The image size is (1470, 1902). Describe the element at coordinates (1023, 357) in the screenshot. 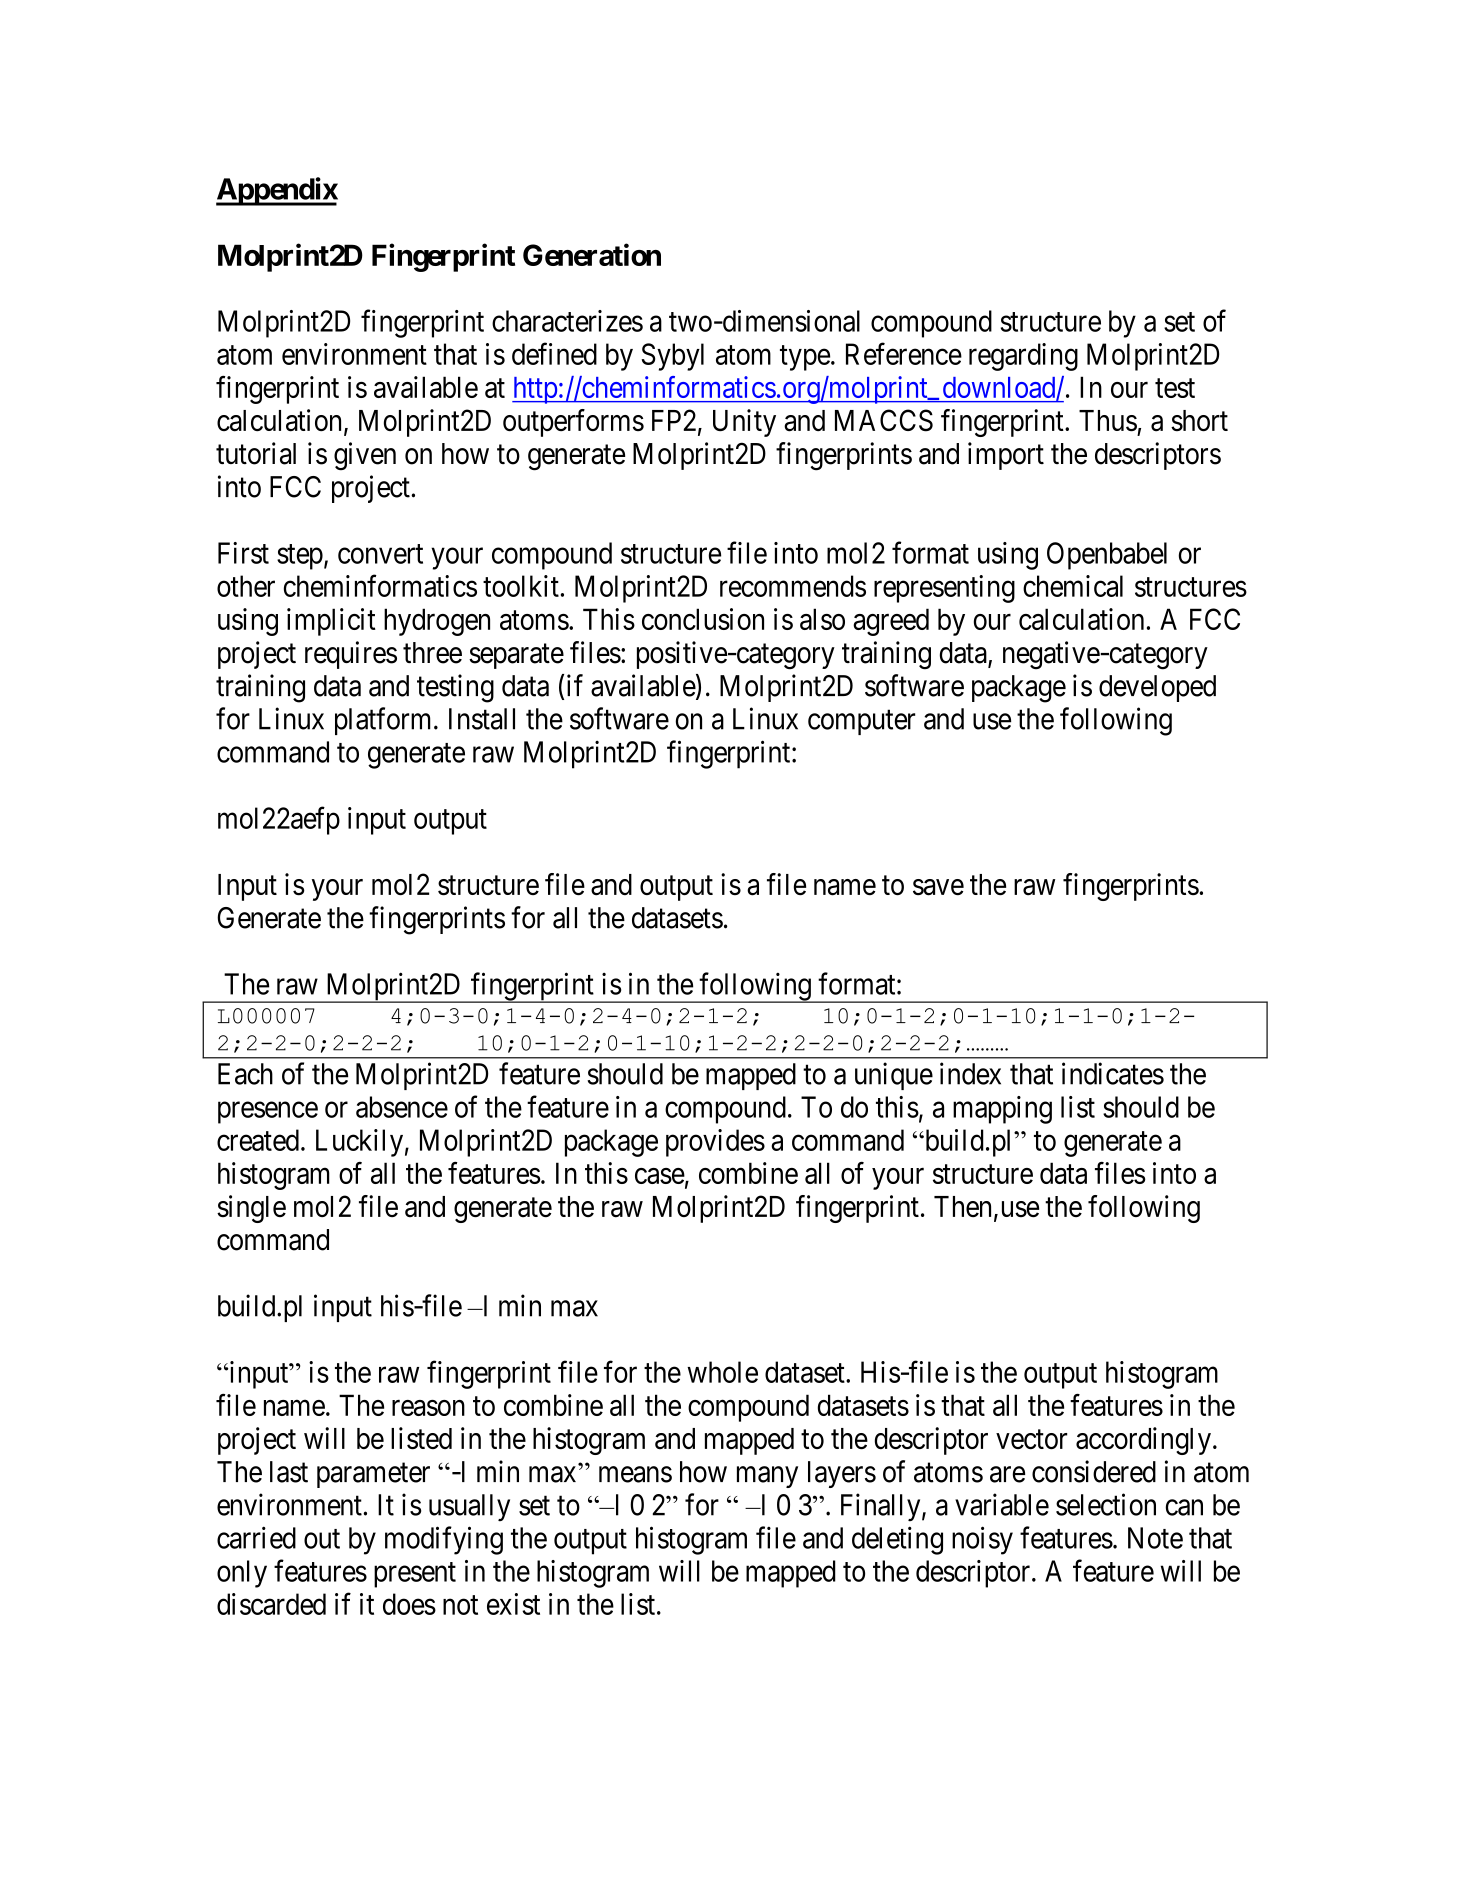

I see `regarding` at that location.
